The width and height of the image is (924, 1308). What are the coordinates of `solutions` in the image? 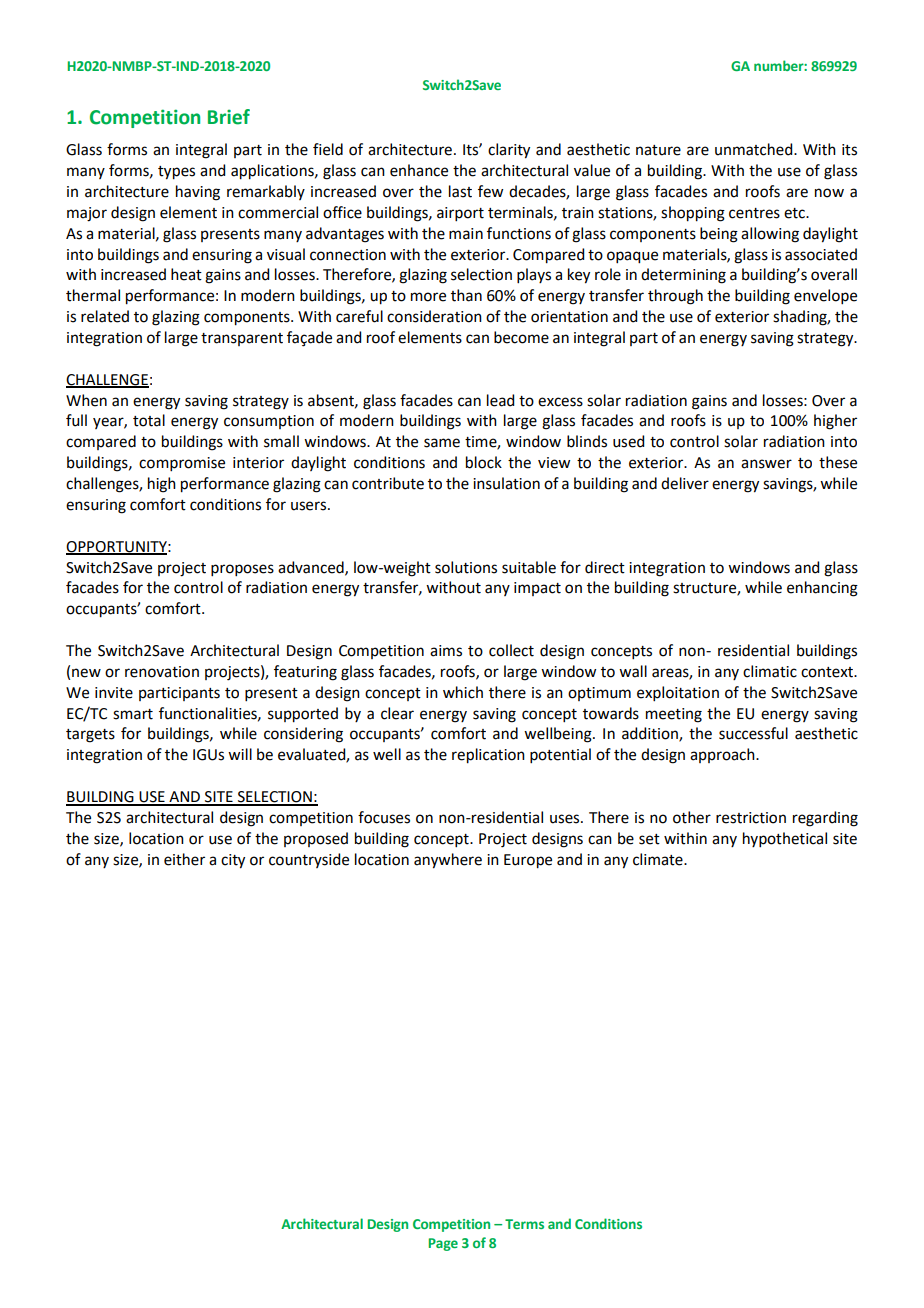 It's located at (466, 567).
